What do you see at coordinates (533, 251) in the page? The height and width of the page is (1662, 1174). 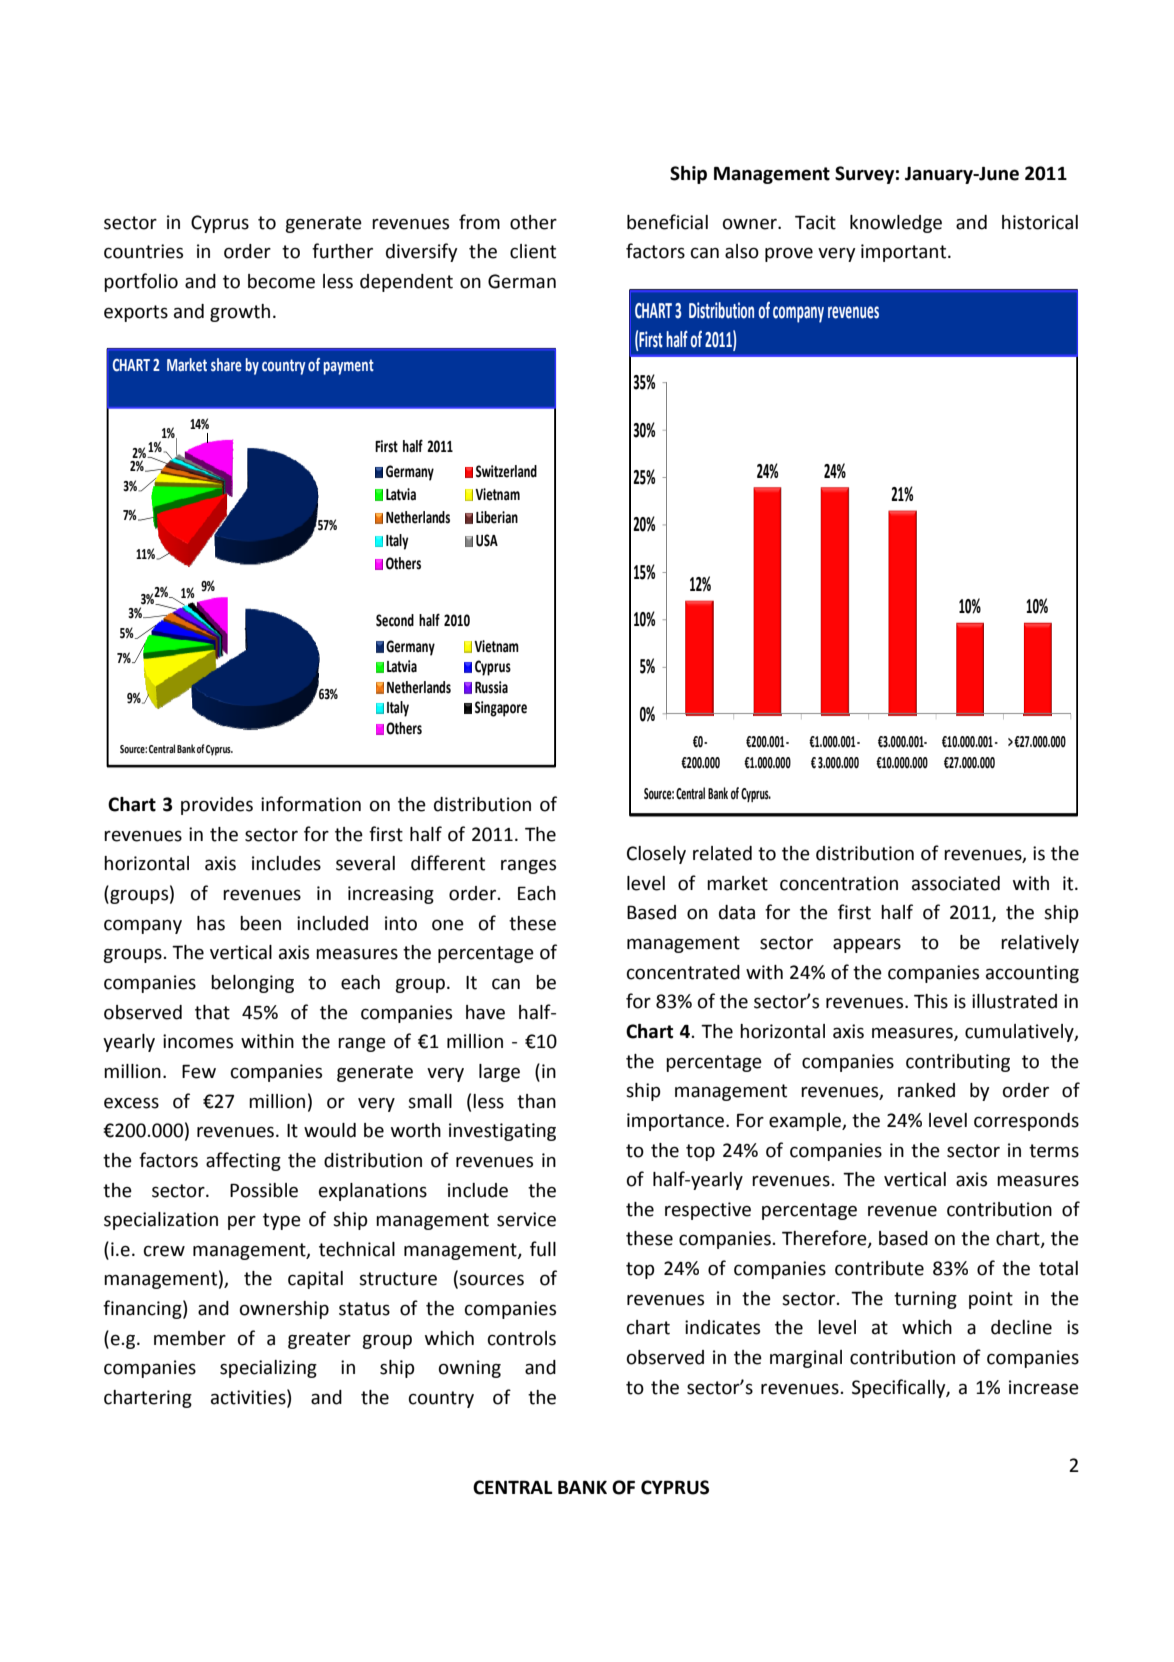 I see `client` at bounding box center [533, 251].
